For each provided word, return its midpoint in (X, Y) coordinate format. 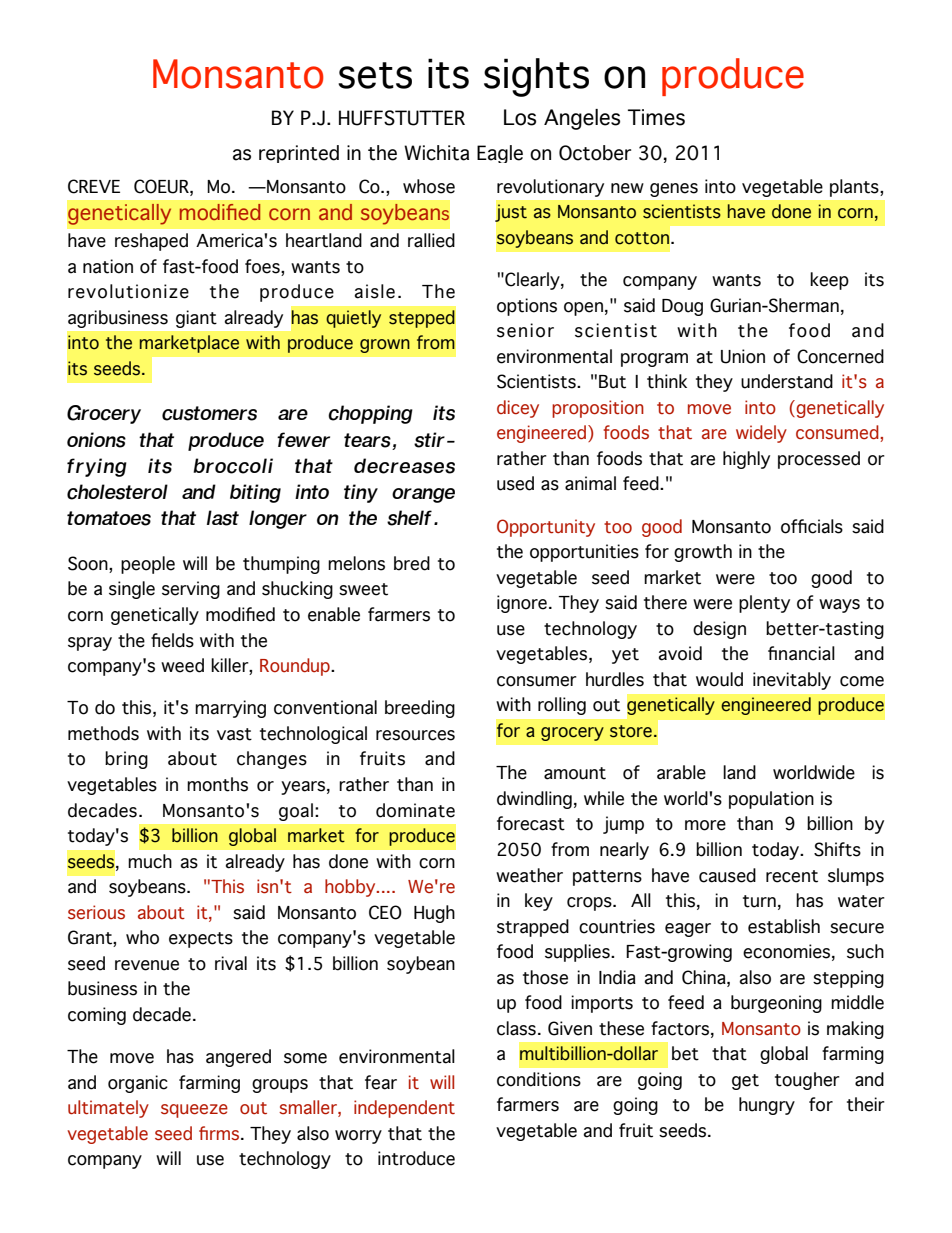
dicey (518, 409)
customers (209, 413)
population (771, 800)
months (217, 784)
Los (520, 117)
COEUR (162, 186)
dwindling (534, 800)
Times (656, 117)
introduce (416, 1158)
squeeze (194, 1111)
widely (761, 434)
